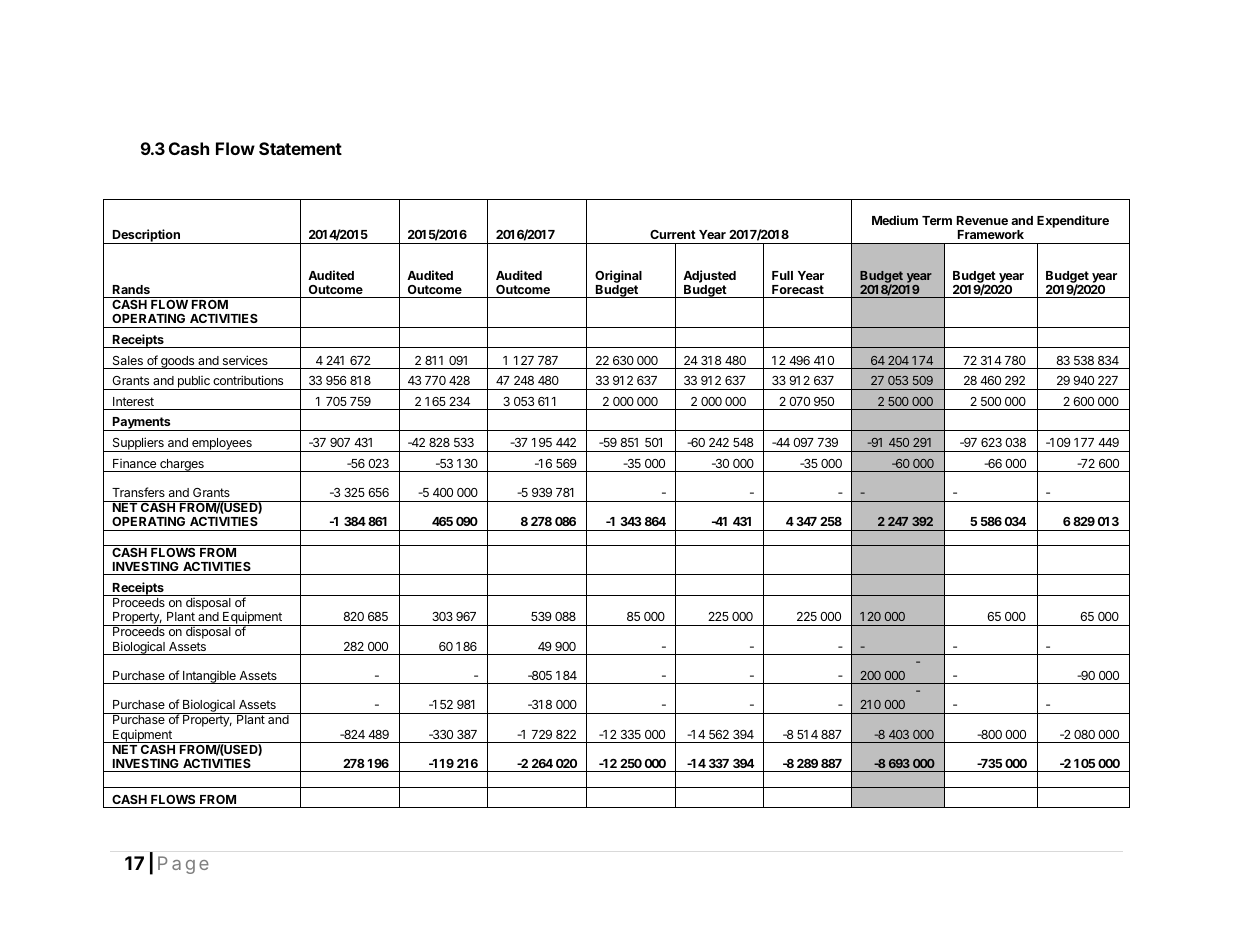  I want to click on Term, so click(937, 220).
